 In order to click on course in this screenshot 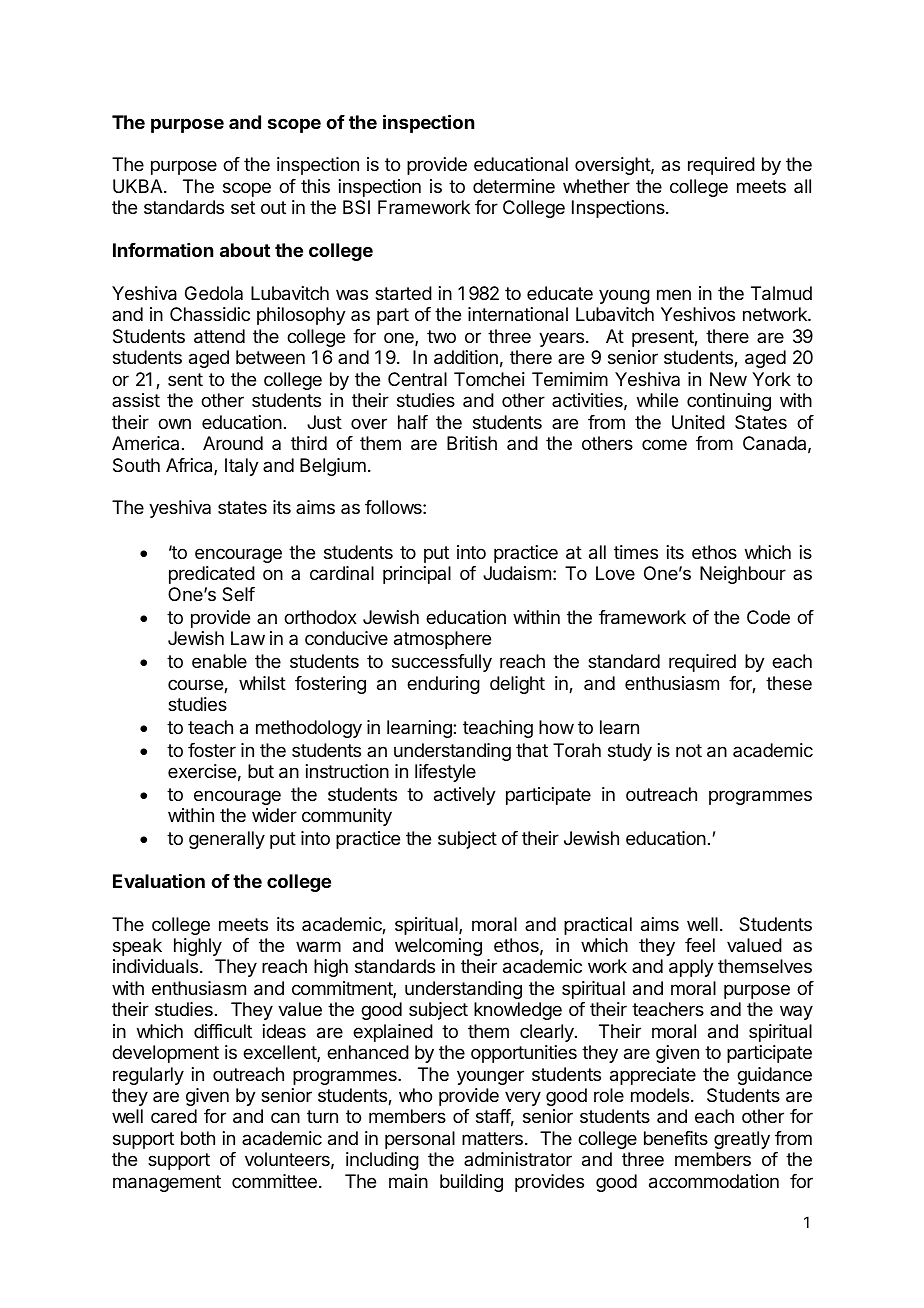, I will do `click(196, 686)`.
